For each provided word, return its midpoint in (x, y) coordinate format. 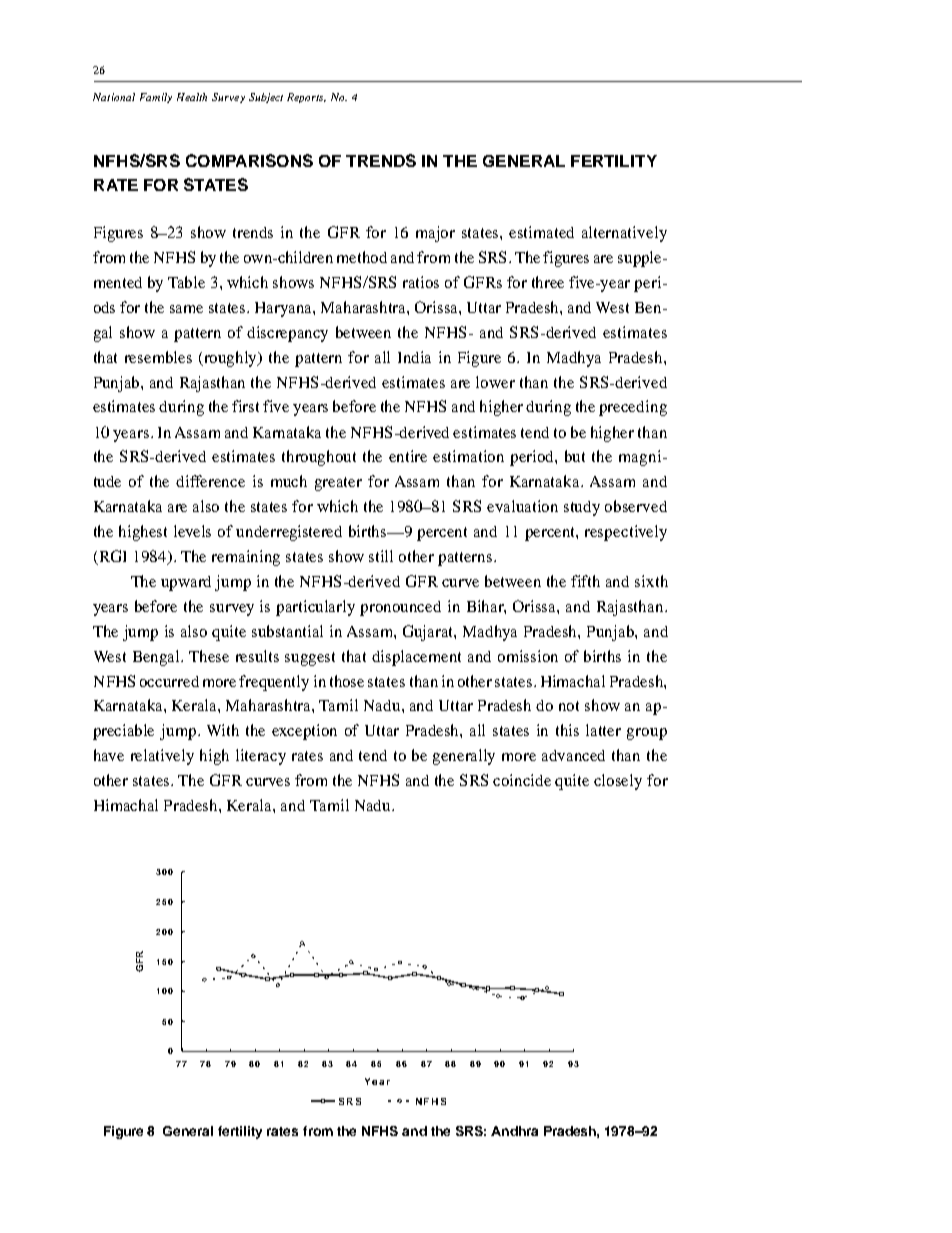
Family (156, 98)
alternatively (624, 234)
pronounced (400, 608)
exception (304, 732)
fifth (585, 581)
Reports (306, 98)
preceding (633, 408)
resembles (158, 357)
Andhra (514, 1131)
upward (186, 583)
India (414, 357)
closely (618, 782)
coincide (522, 780)
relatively (162, 757)
